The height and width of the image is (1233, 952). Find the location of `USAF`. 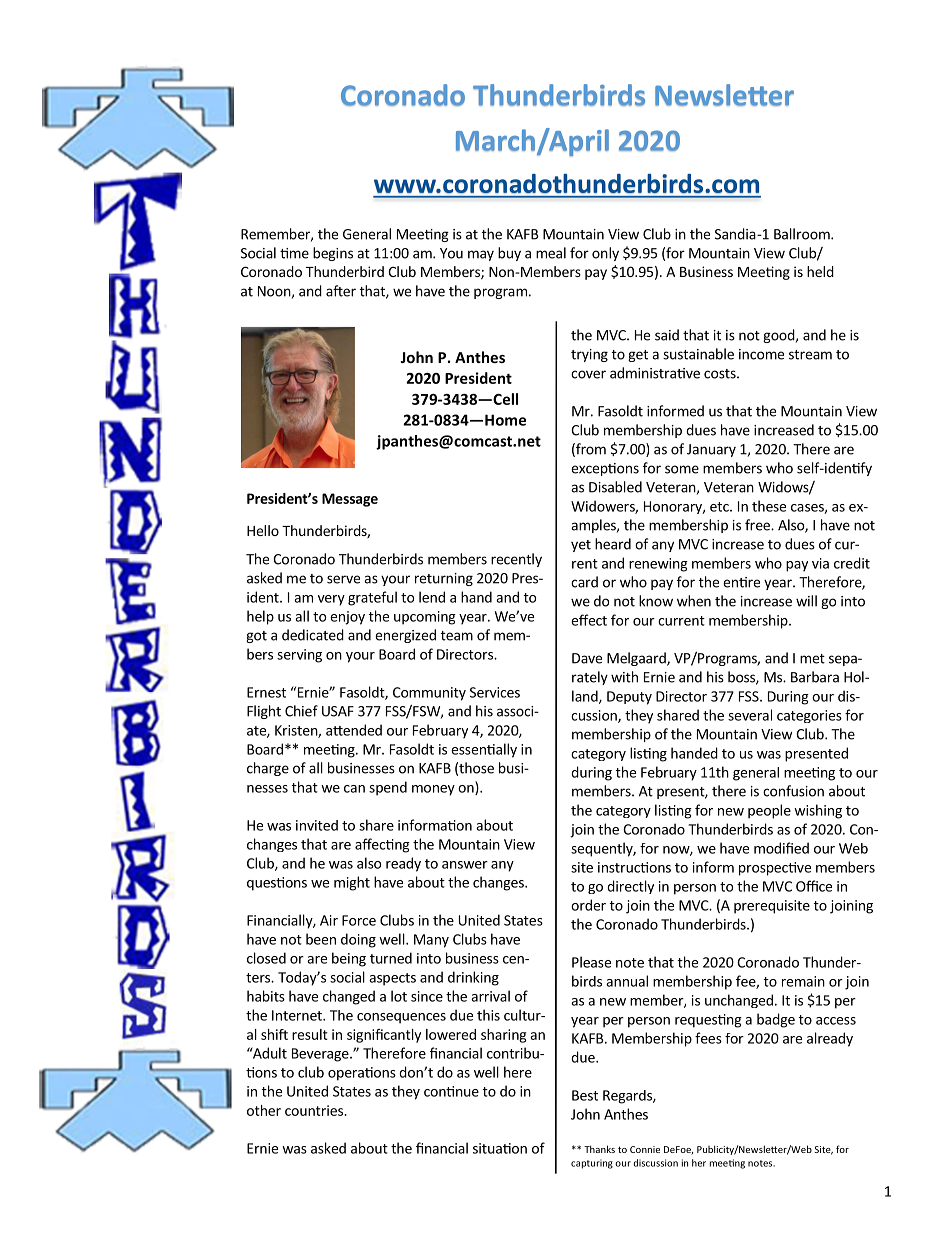

USAF is located at coordinates (338, 711).
